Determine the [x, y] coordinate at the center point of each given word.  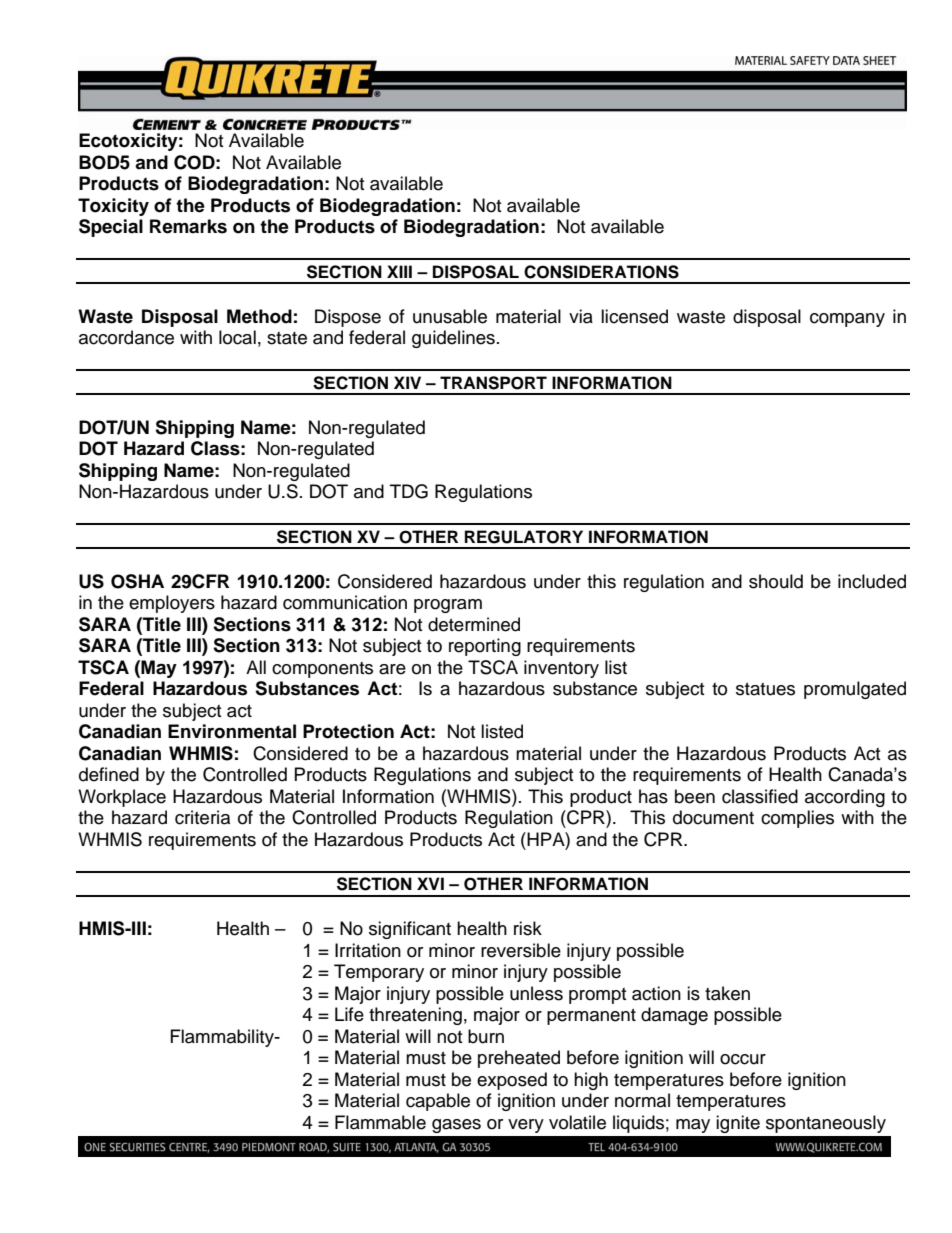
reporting [485, 647]
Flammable [380, 1122]
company [847, 320]
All [256, 667]
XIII [399, 271]
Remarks [188, 226]
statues [765, 689]
